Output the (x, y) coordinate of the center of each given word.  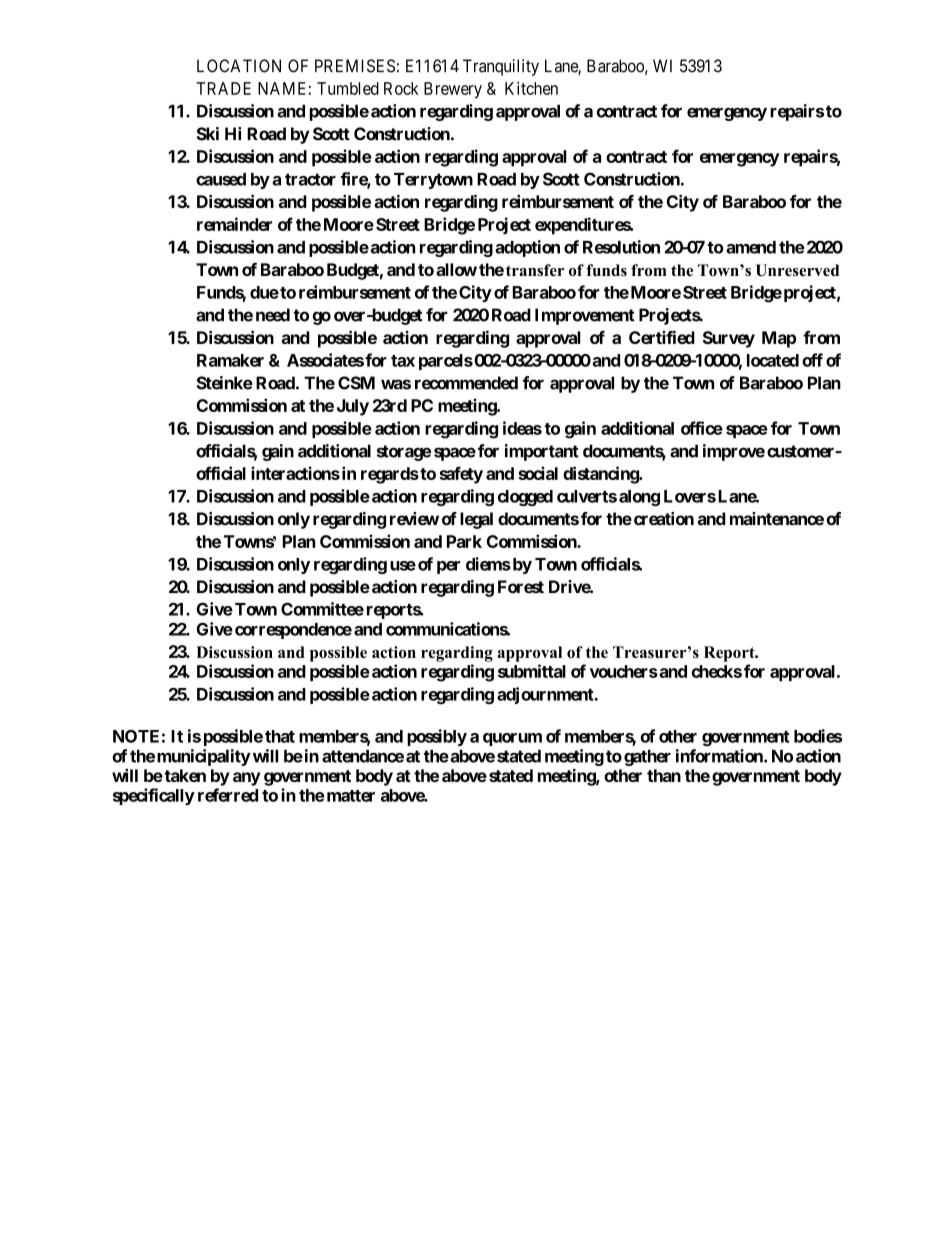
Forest (521, 587)
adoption (527, 248)
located (773, 360)
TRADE (223, 88)
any (246, 779)
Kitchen (531, 88)
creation (662, 519)
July (353, 407)
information (720, 756)
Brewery (453, 90)
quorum (512, 739)
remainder (234, 224)
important (542, 452)
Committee (322, 609)
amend (751, 247)
